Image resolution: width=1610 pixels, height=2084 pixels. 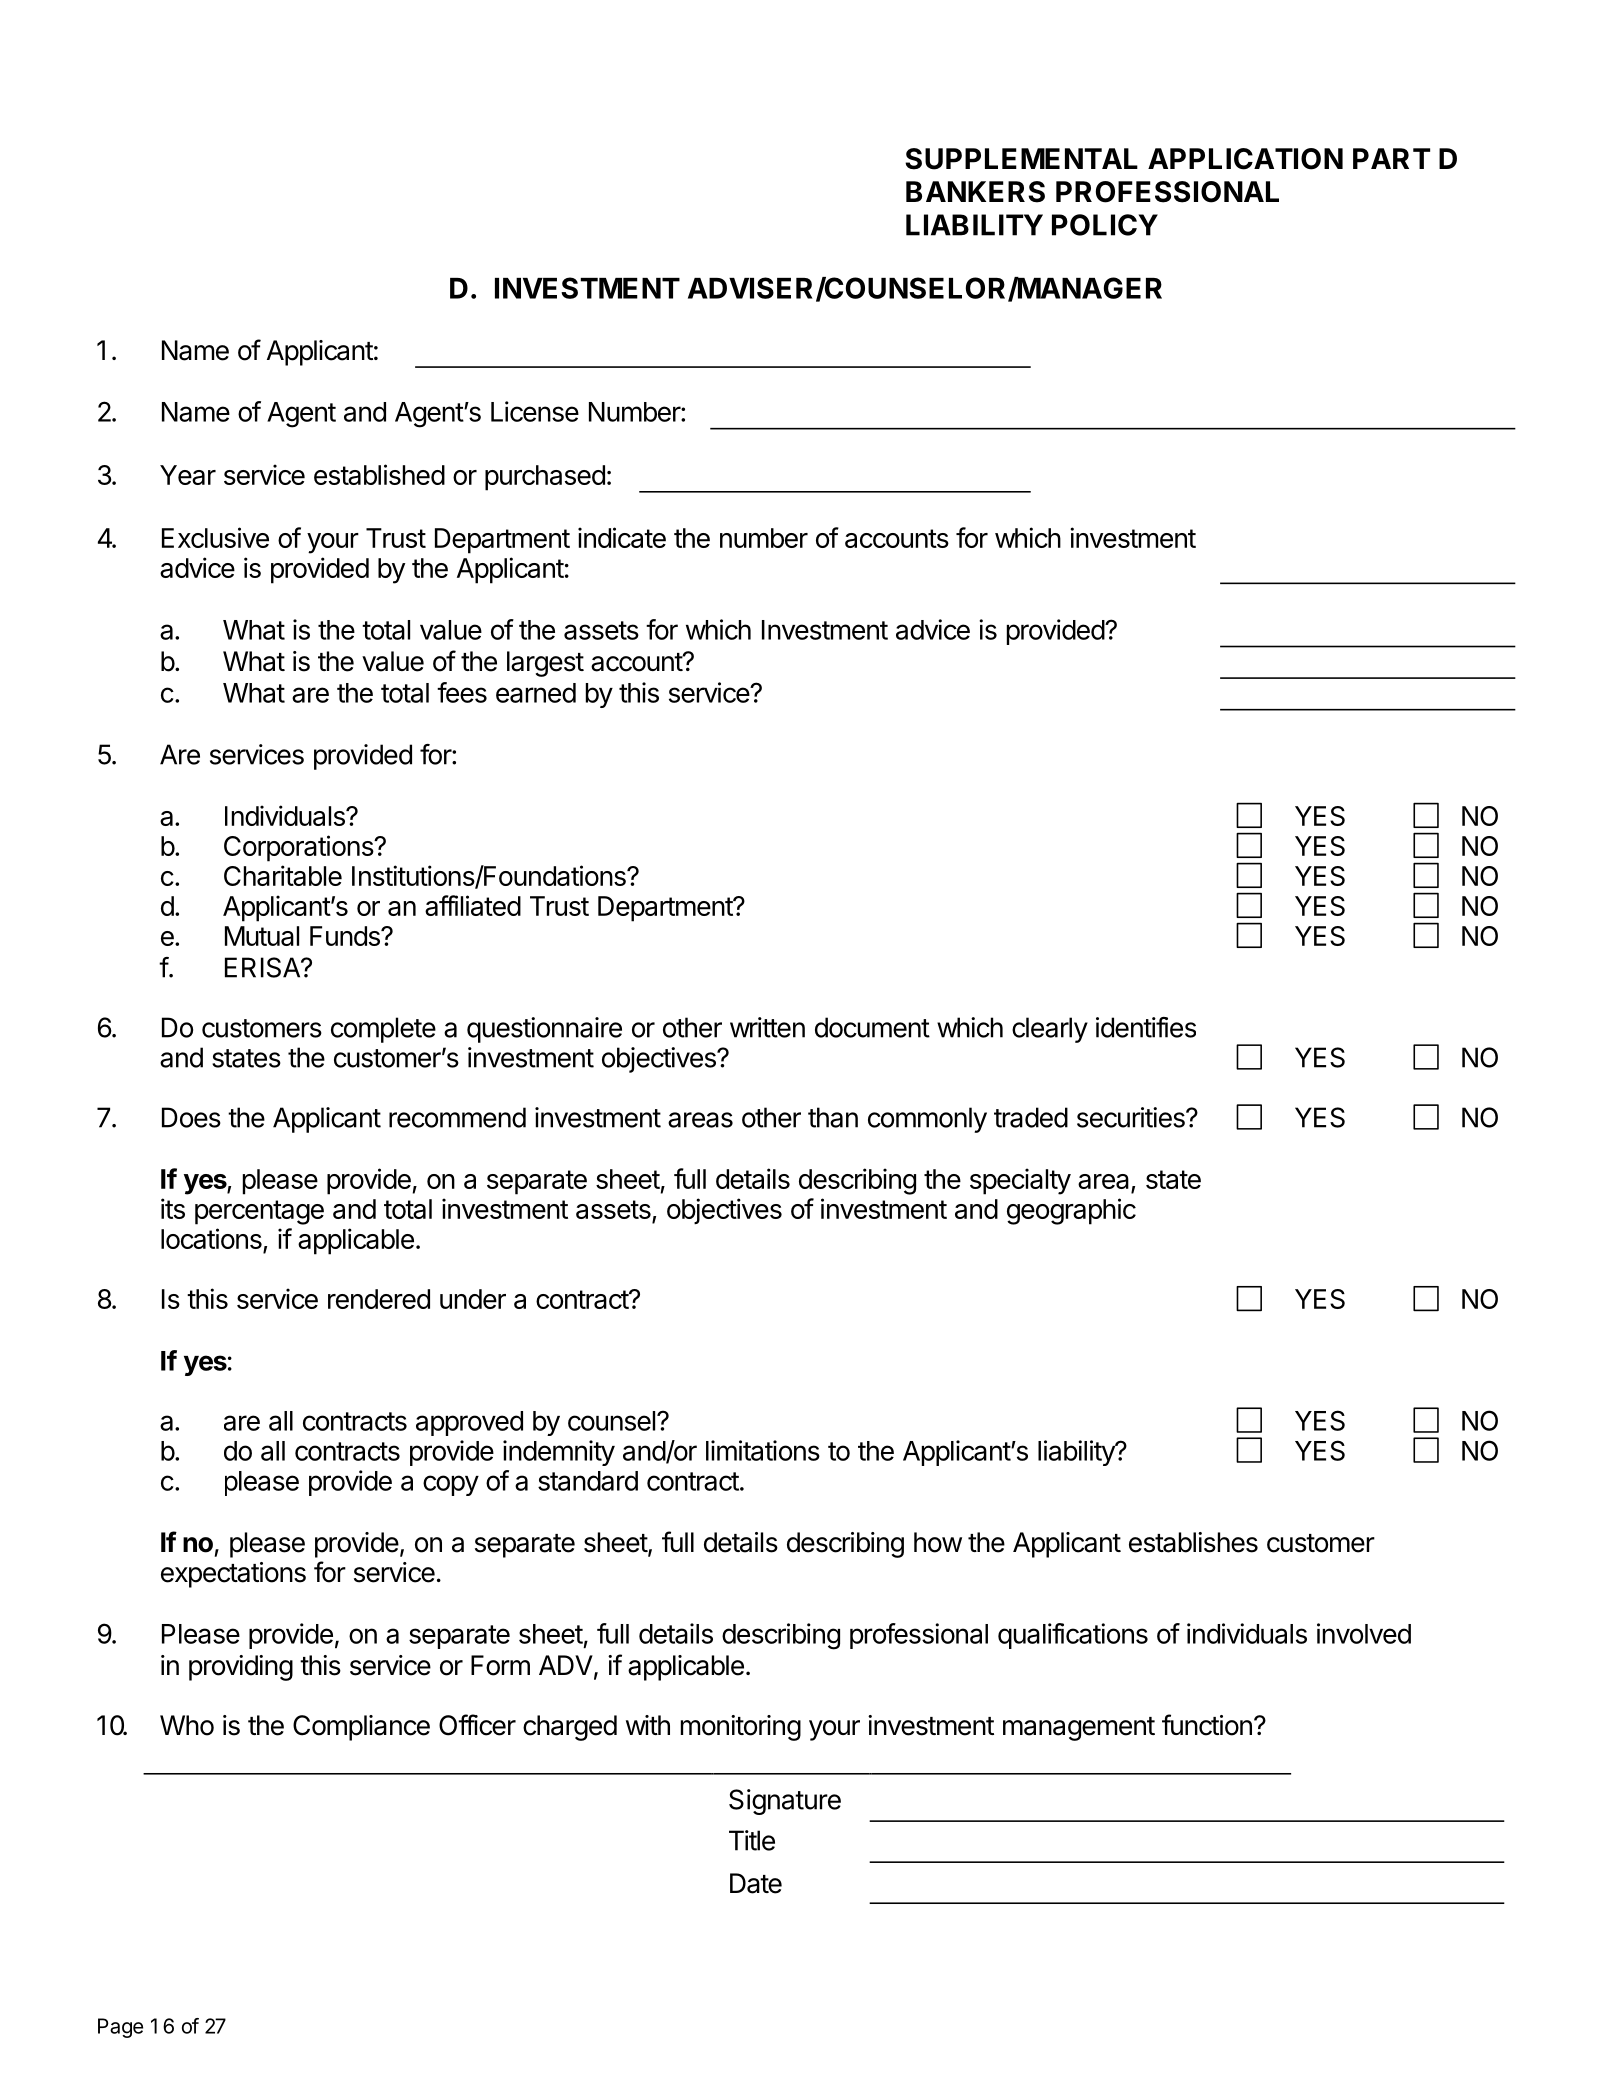 What do you see at coordinates (1132, 1117) in the page?
I see `securities` at bounding box center [1132, 1117].
